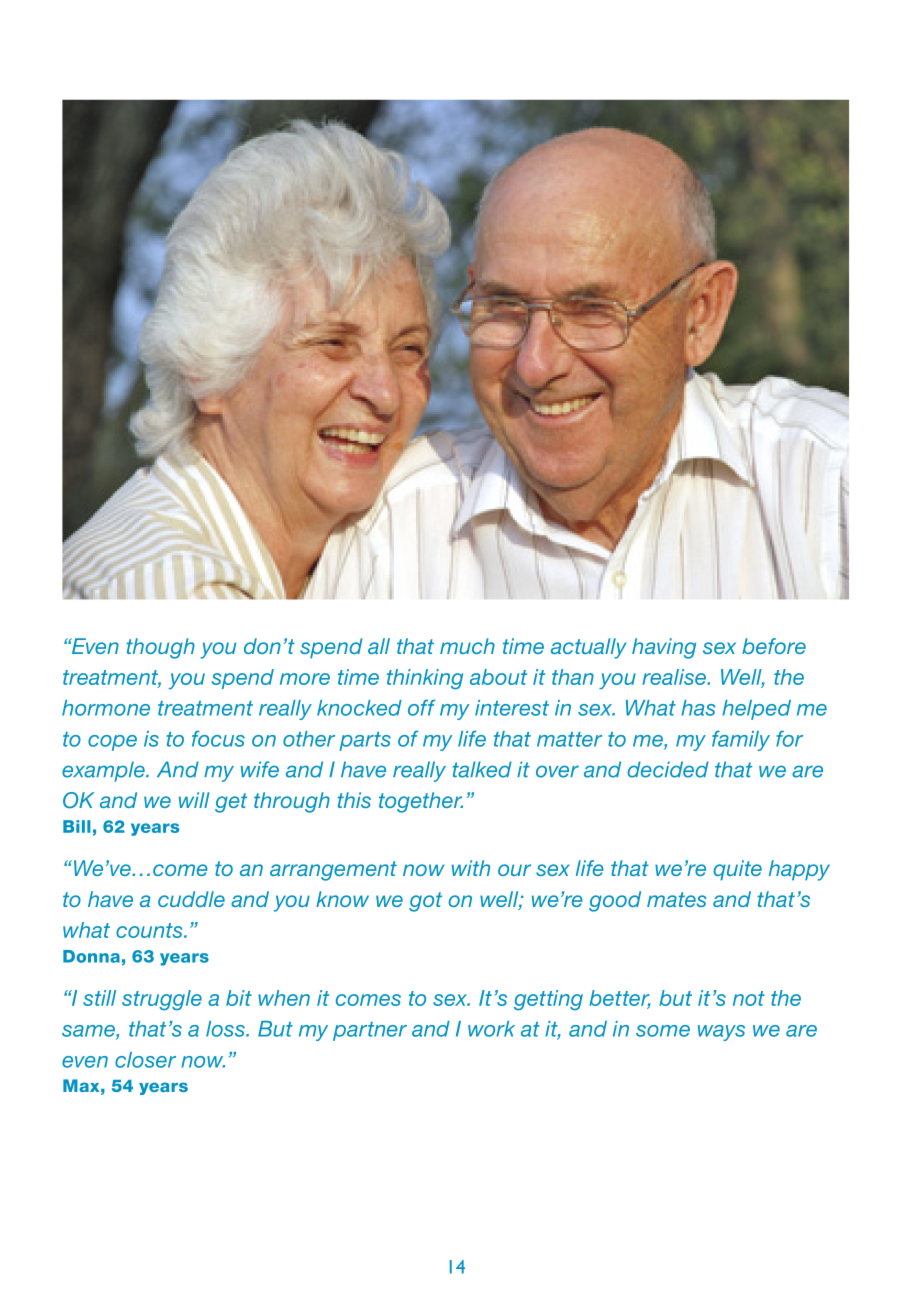 This screenshot has height=1311, width=924. I want to click on quite, so click(737, 870).
